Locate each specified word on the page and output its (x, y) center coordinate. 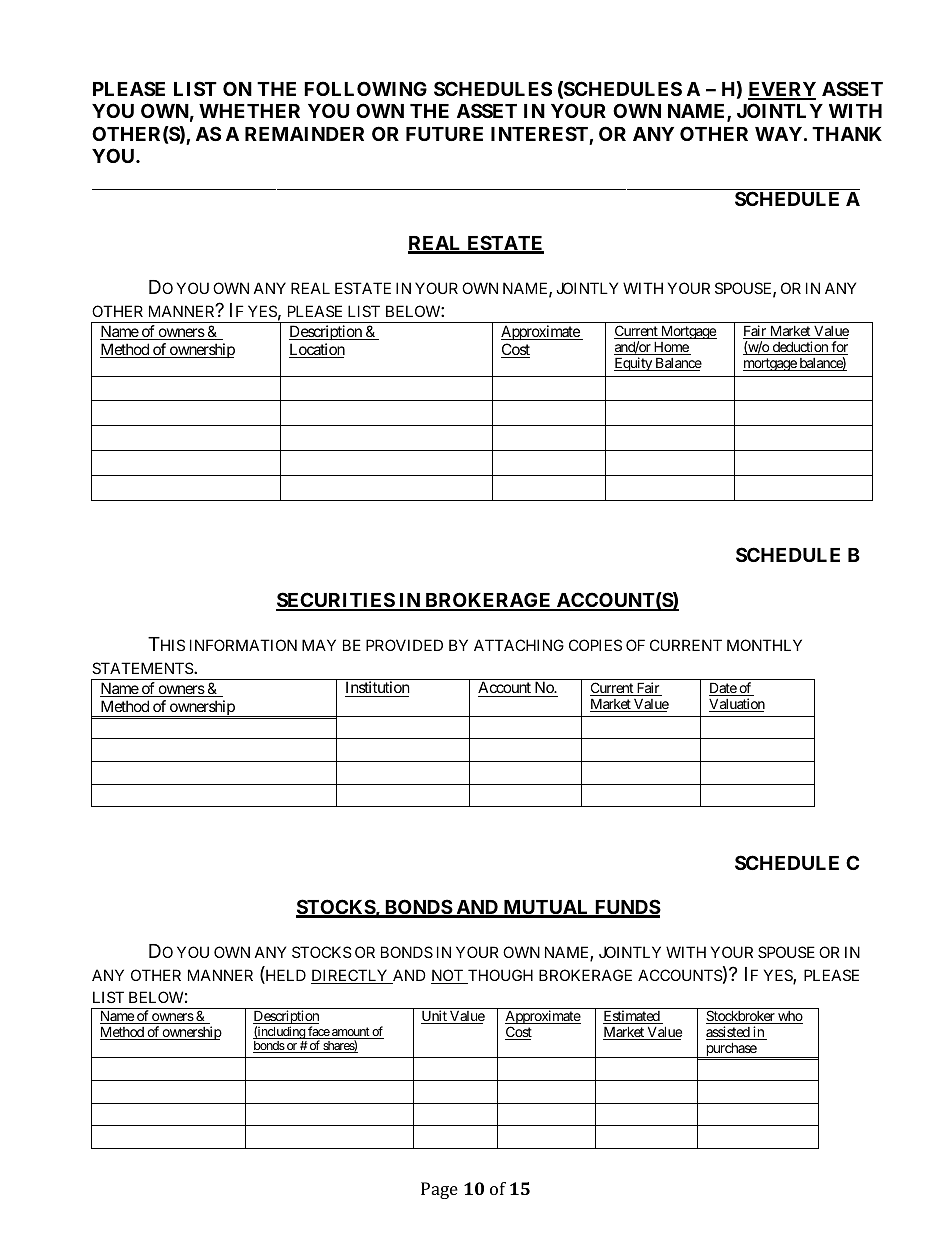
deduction (800, 348)
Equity (634, 364)
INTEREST (539, 133)
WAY (778, 134)
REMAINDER (304, 134)
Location (317, 350)
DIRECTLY (350, 976)
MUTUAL (546, 908)
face (318, 1032)
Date (723, 689)
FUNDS (626, 908)
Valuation (737, 705)
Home (671, 348)
